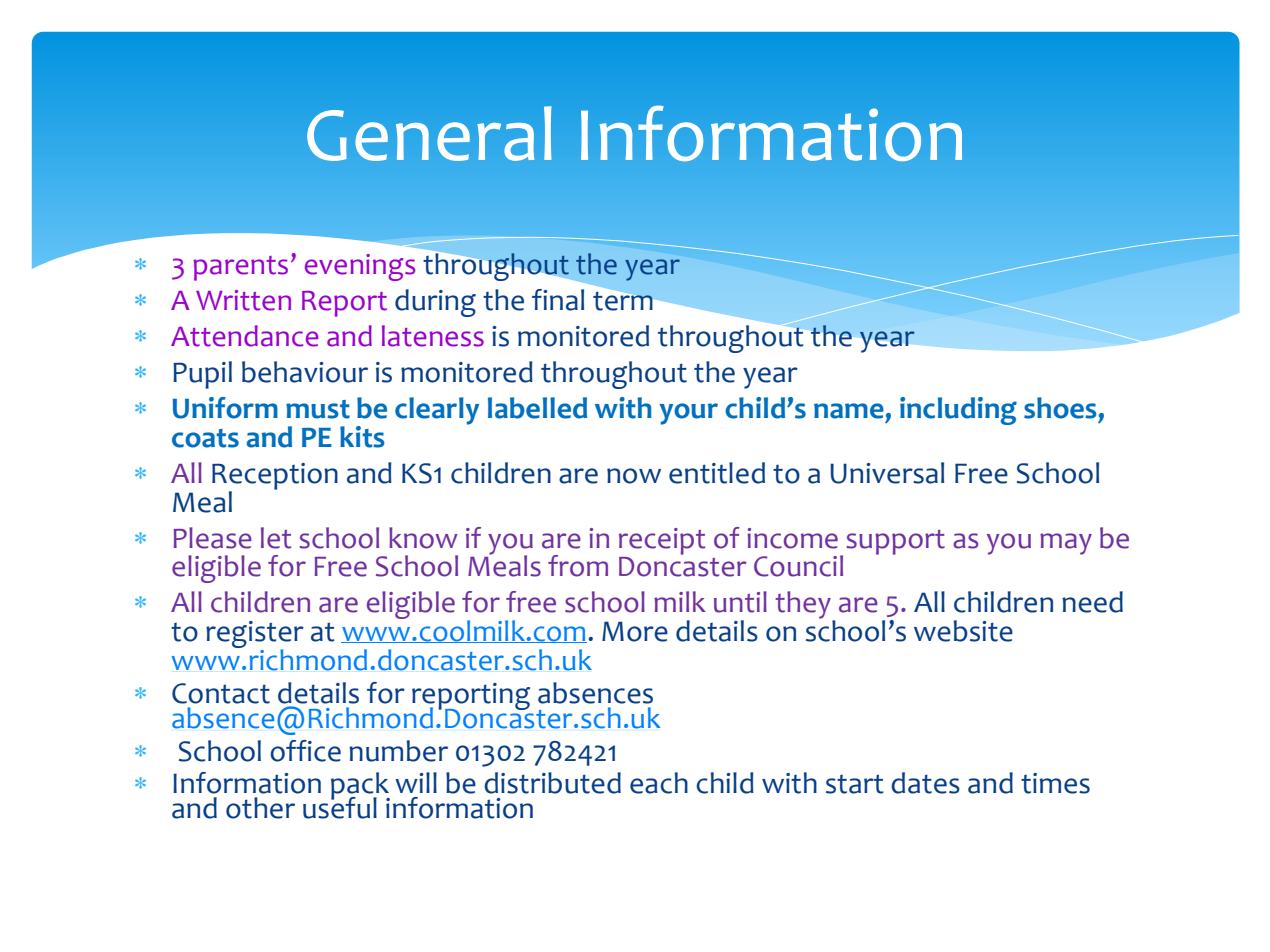 Image resolution: width=1270 pixels, height=952 pixels. Describe the element at coordinates (1066, 544) in the image. I see `may` at that location.
